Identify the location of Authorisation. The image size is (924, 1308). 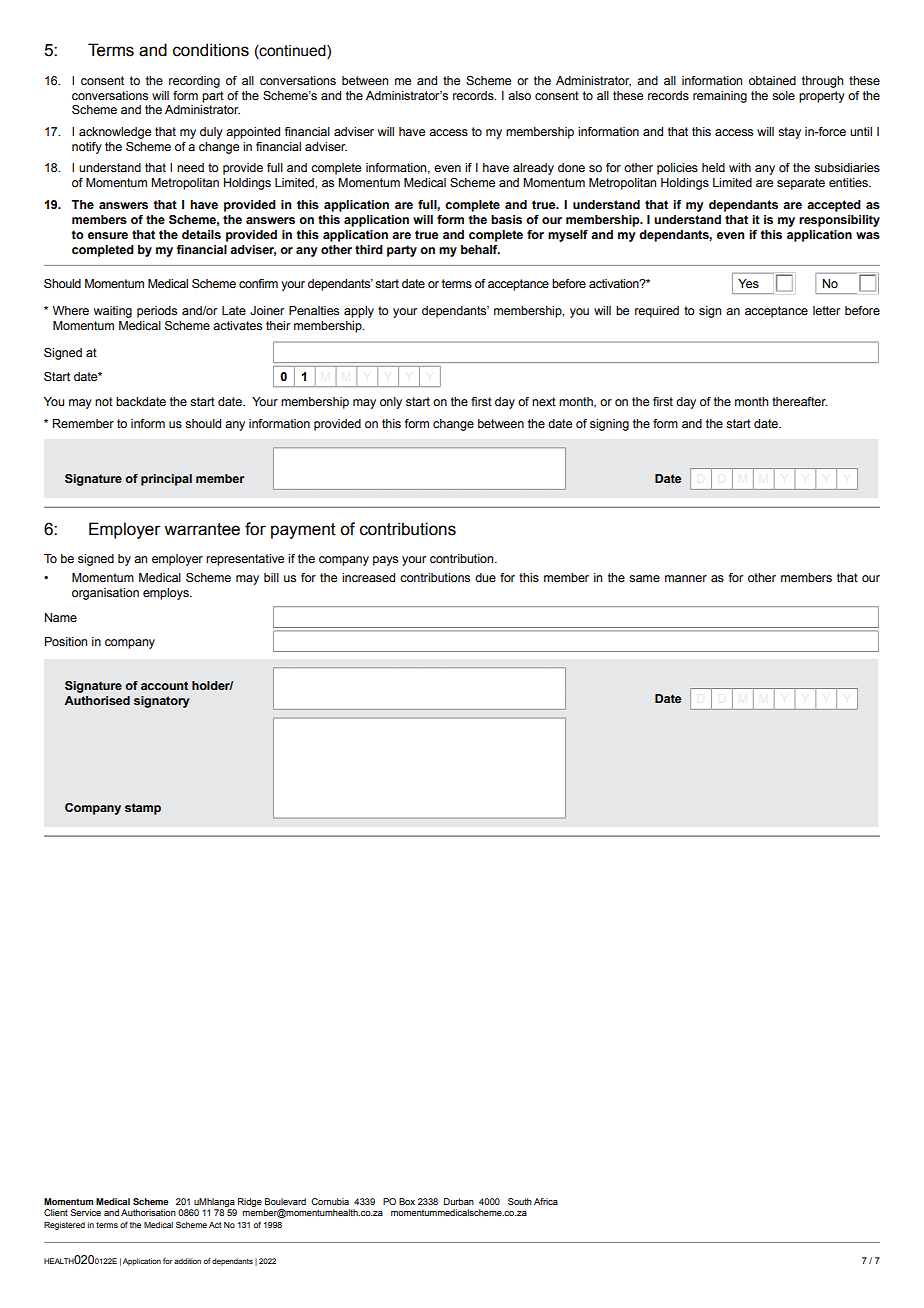
(148, 1212).
